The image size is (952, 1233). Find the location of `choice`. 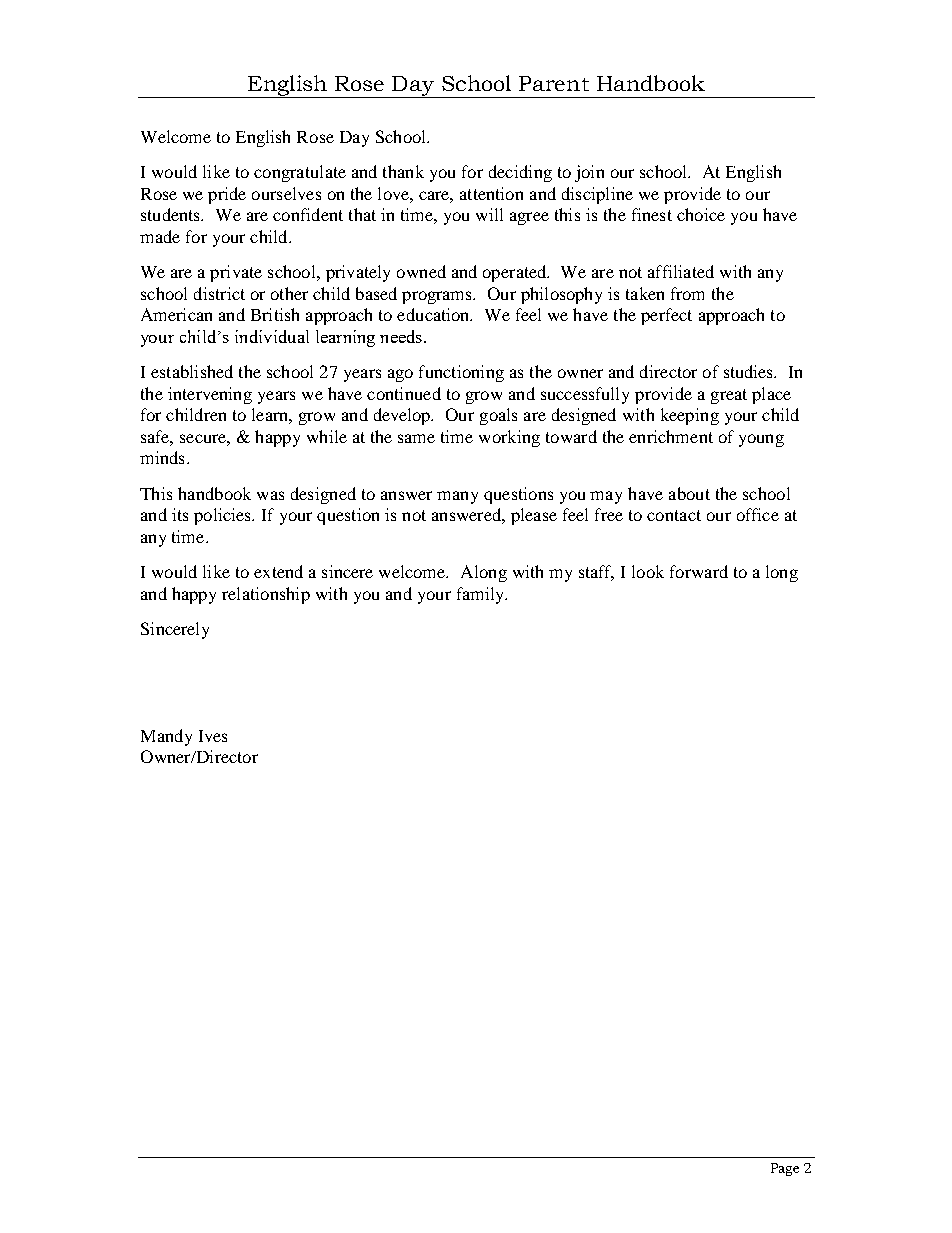

choice is located at coordinates (701, 214).
